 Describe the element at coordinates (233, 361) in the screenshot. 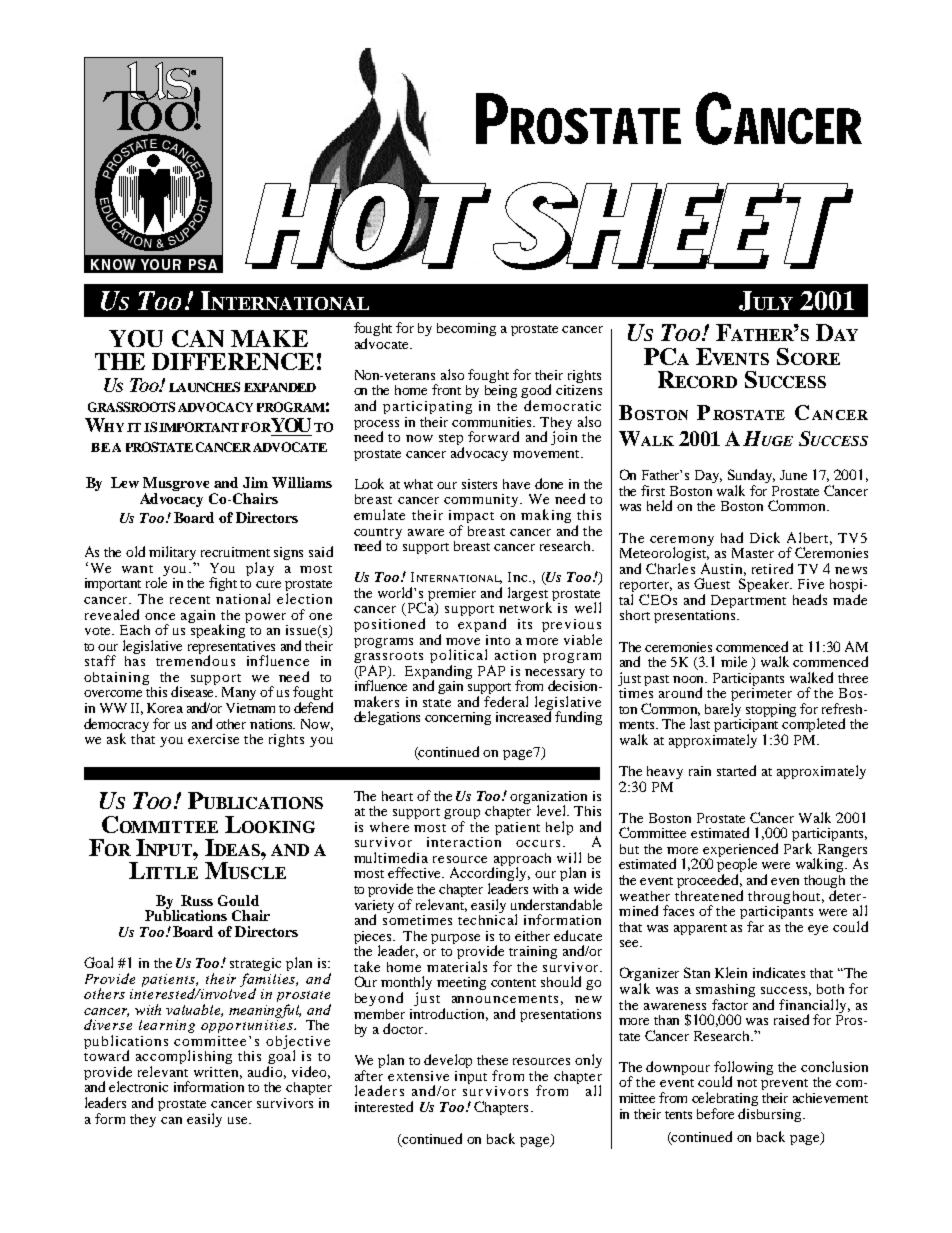

I see `DIFFERENCE` at that location.
